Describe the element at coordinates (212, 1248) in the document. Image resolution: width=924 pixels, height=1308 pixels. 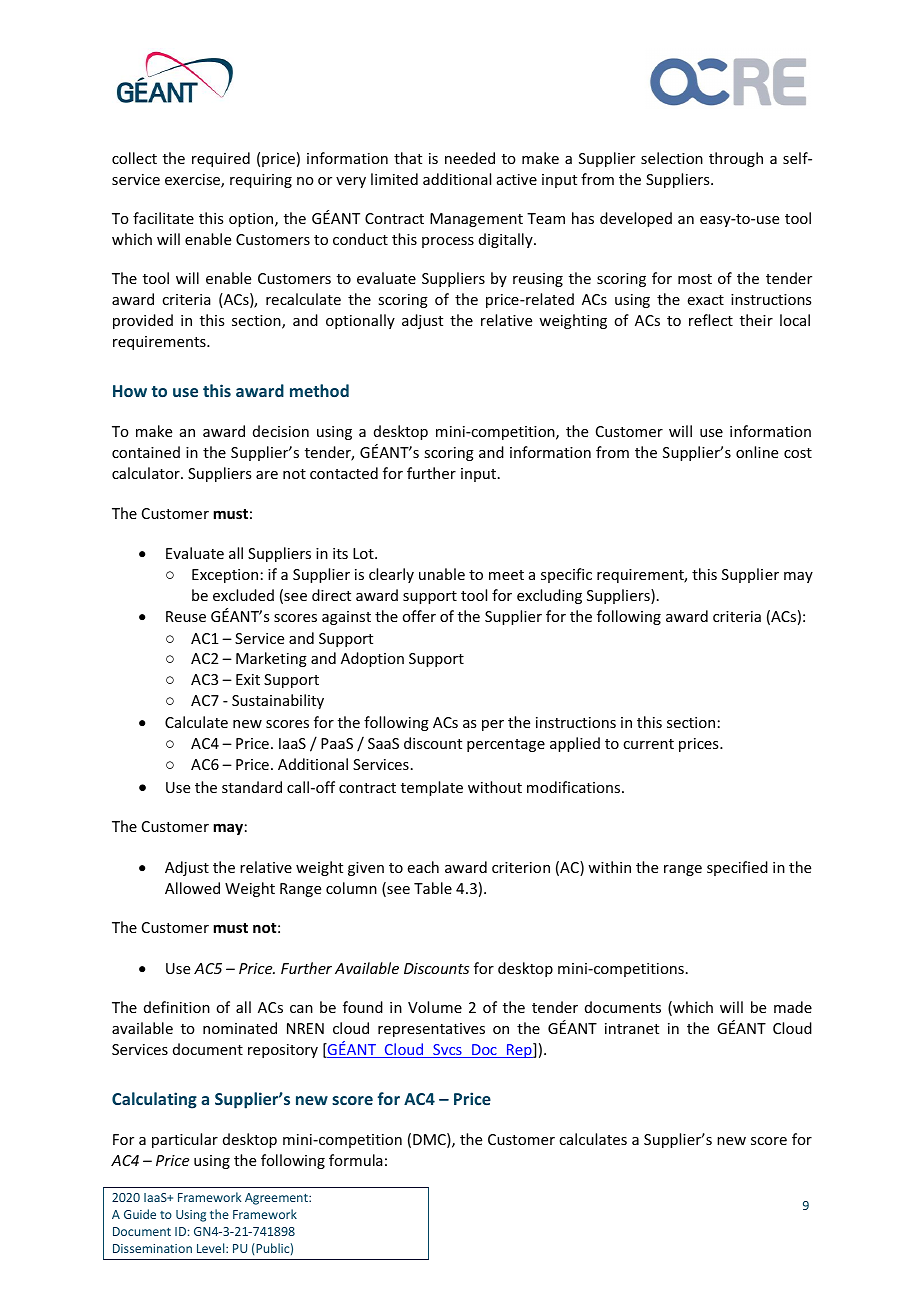
I see `Level` at that location.
